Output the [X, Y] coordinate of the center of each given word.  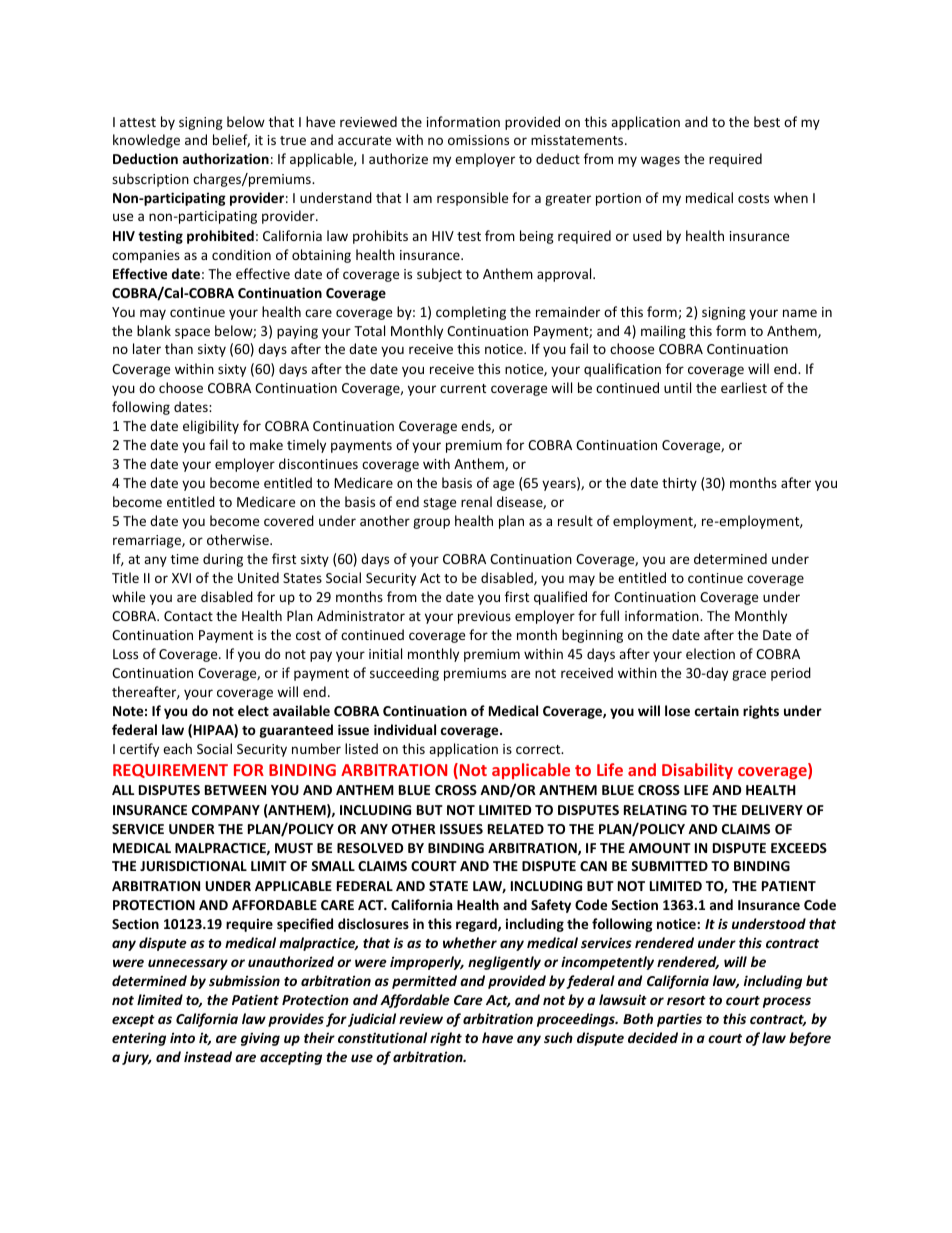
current [463, 388]
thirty [679, 484]
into [182, 1037]
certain [717, 710]
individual [405, 729]
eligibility [211, 427]
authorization [226, 158]
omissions [478, 140]
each [177, 748]
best [767, 121]
